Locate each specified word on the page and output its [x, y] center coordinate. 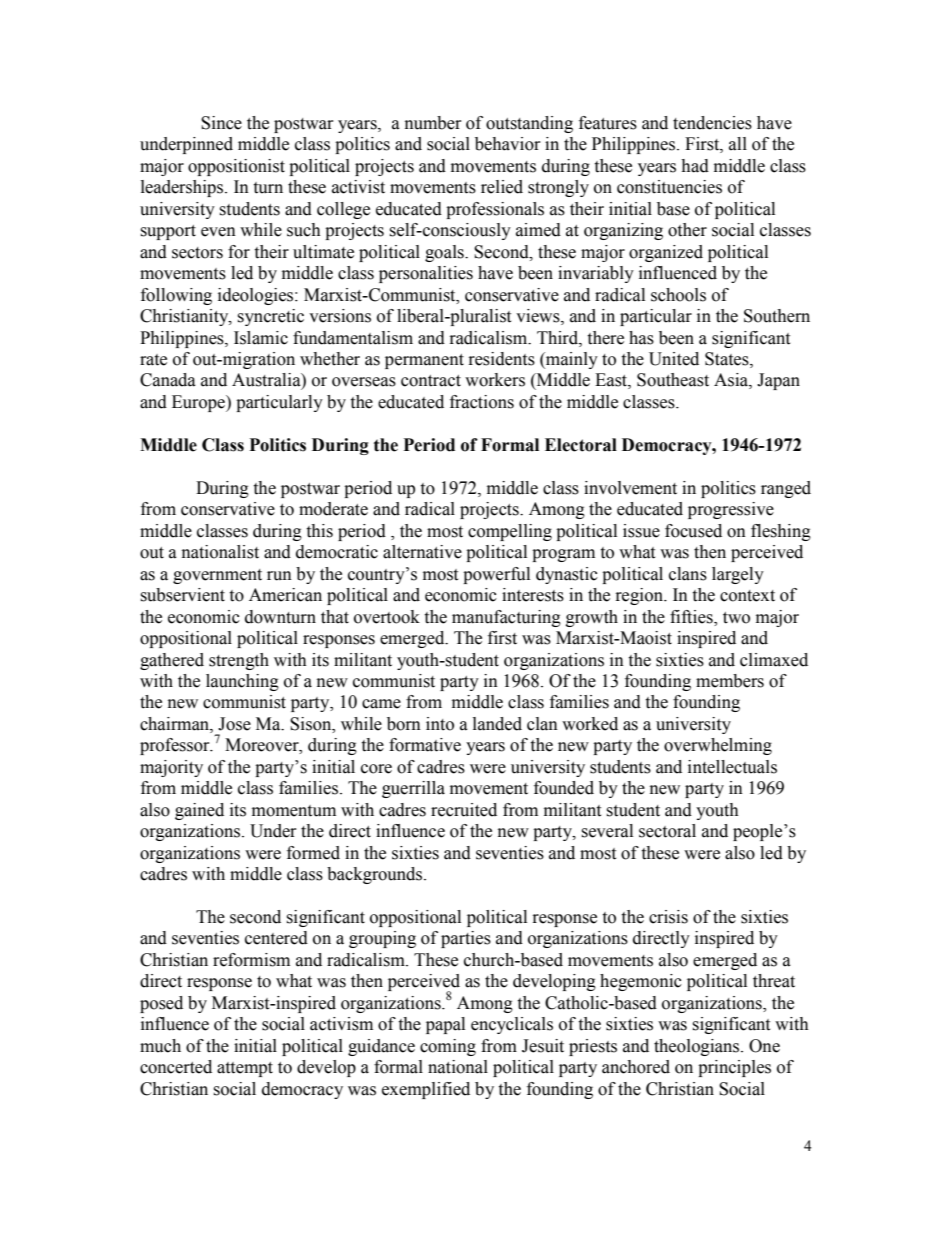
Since [221, 123]
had [695, 166]
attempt [245, 1069]
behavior [507, 144]
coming [448, 1047]
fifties [692, 617]
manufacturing [506, 618]
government [217, 576]
